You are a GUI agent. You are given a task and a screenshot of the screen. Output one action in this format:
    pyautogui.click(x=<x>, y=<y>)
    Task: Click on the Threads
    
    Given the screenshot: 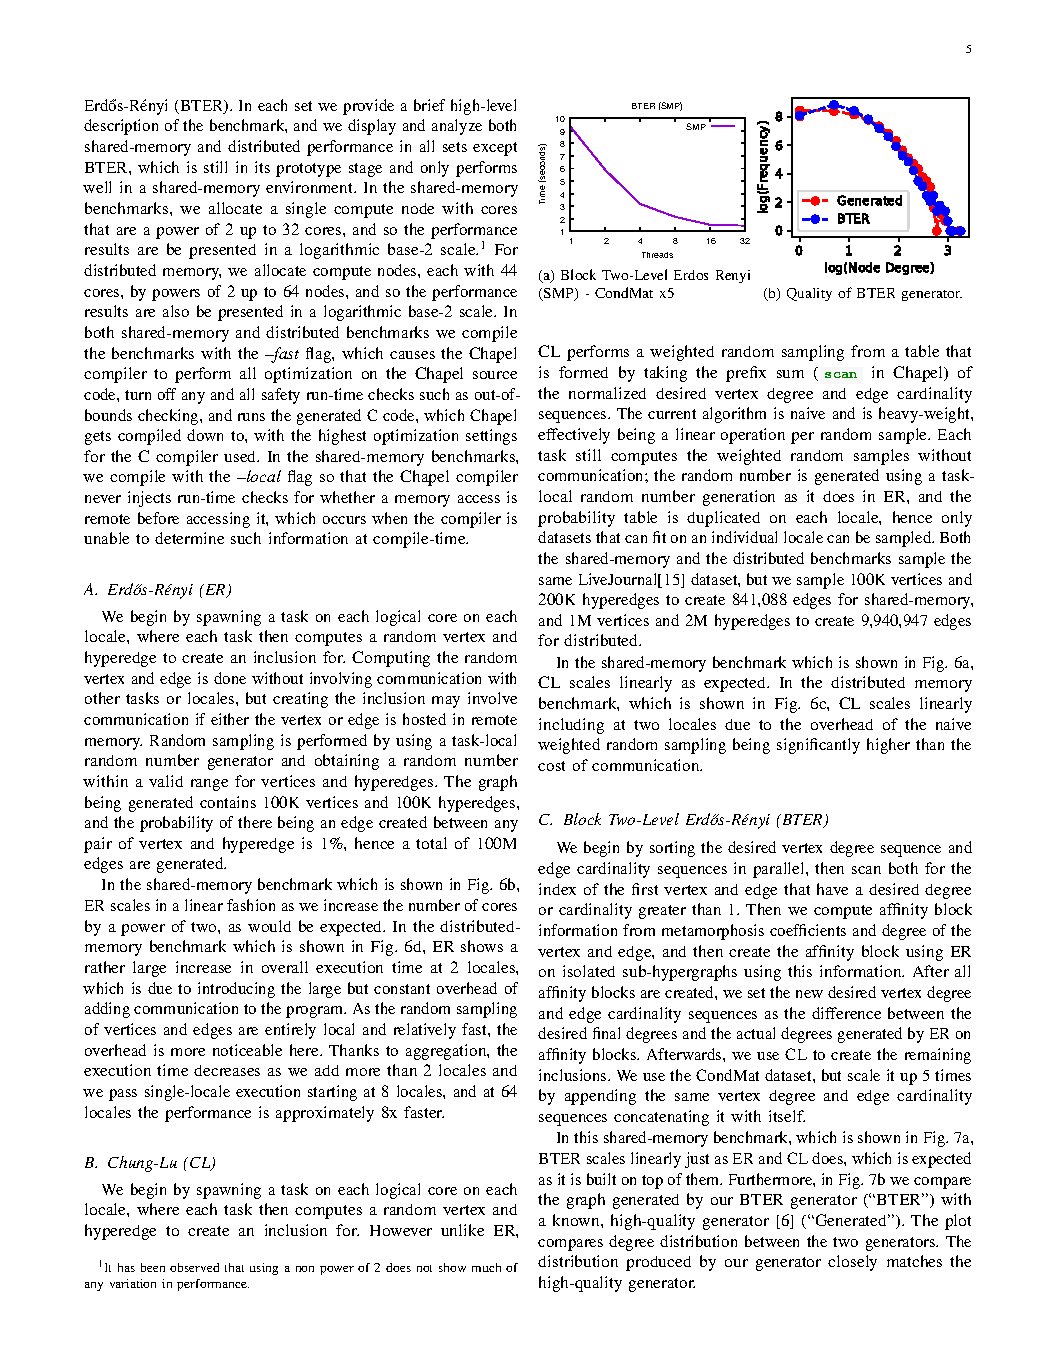 What is the action you would take?
    pyautogui.click(x=657, y=255)
